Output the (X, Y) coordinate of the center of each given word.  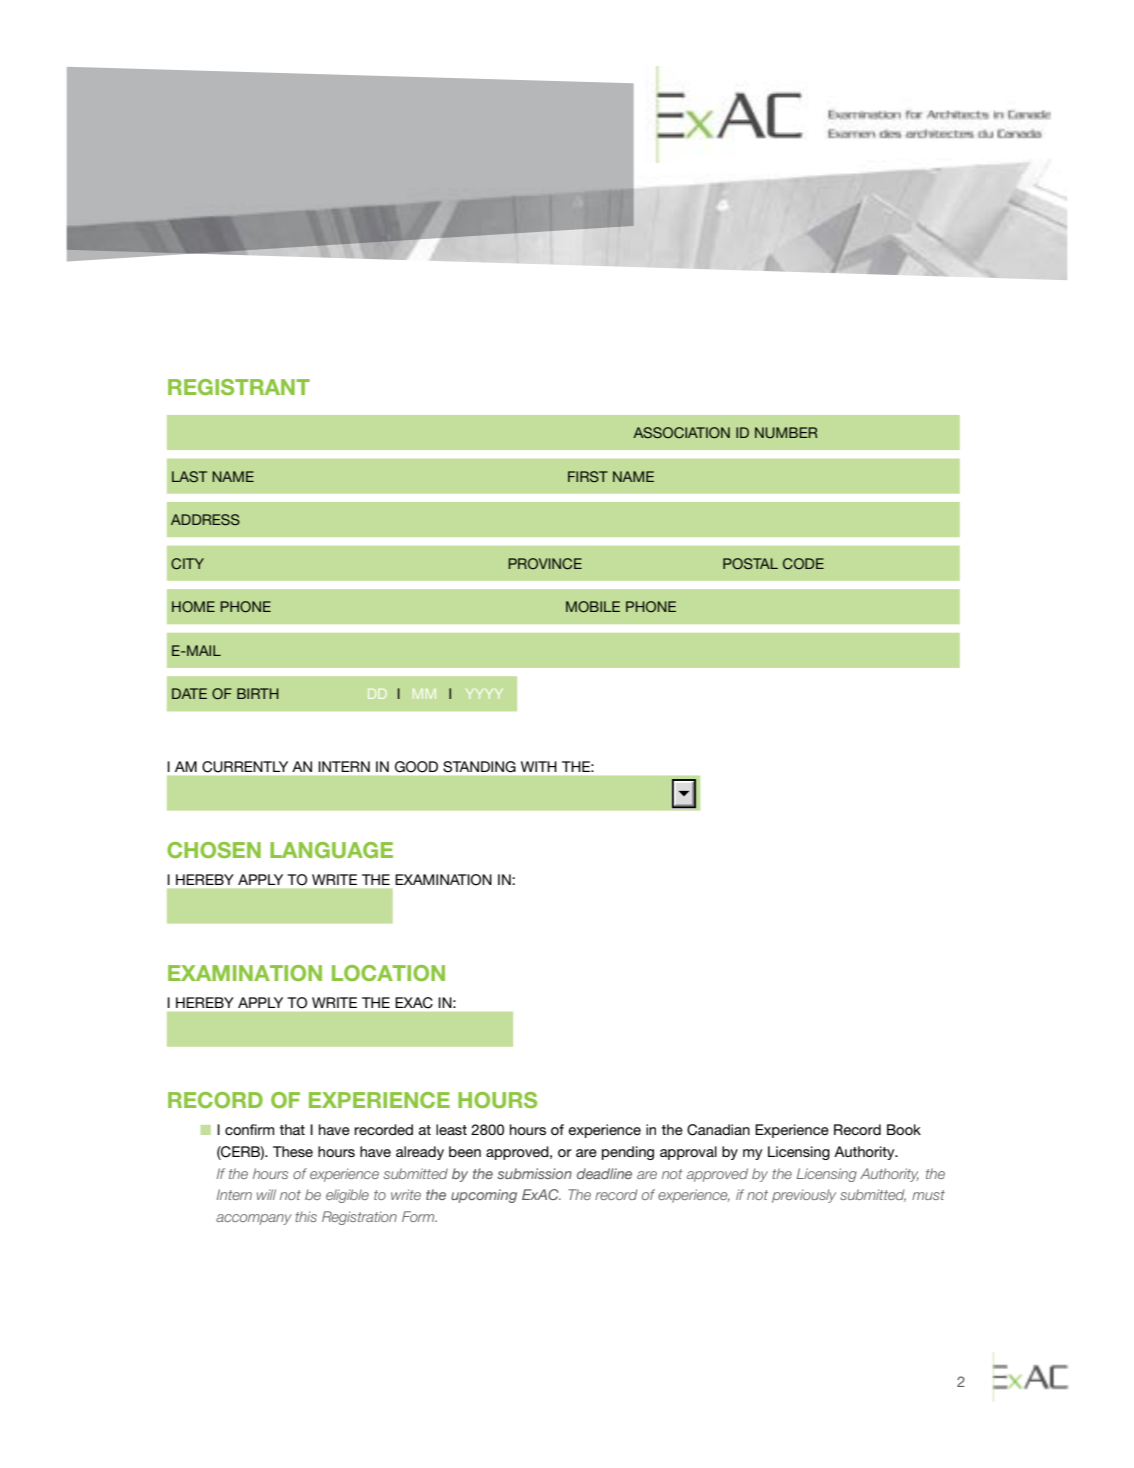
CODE (803, 563)
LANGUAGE (331, 850)
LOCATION (388, 973)
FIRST (588, 476)
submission (534, 1173)
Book (904, 1129)
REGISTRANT (239, 387)
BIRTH (258, 693)
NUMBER (786, 432)
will (266, 1194)
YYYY (484, 694)
